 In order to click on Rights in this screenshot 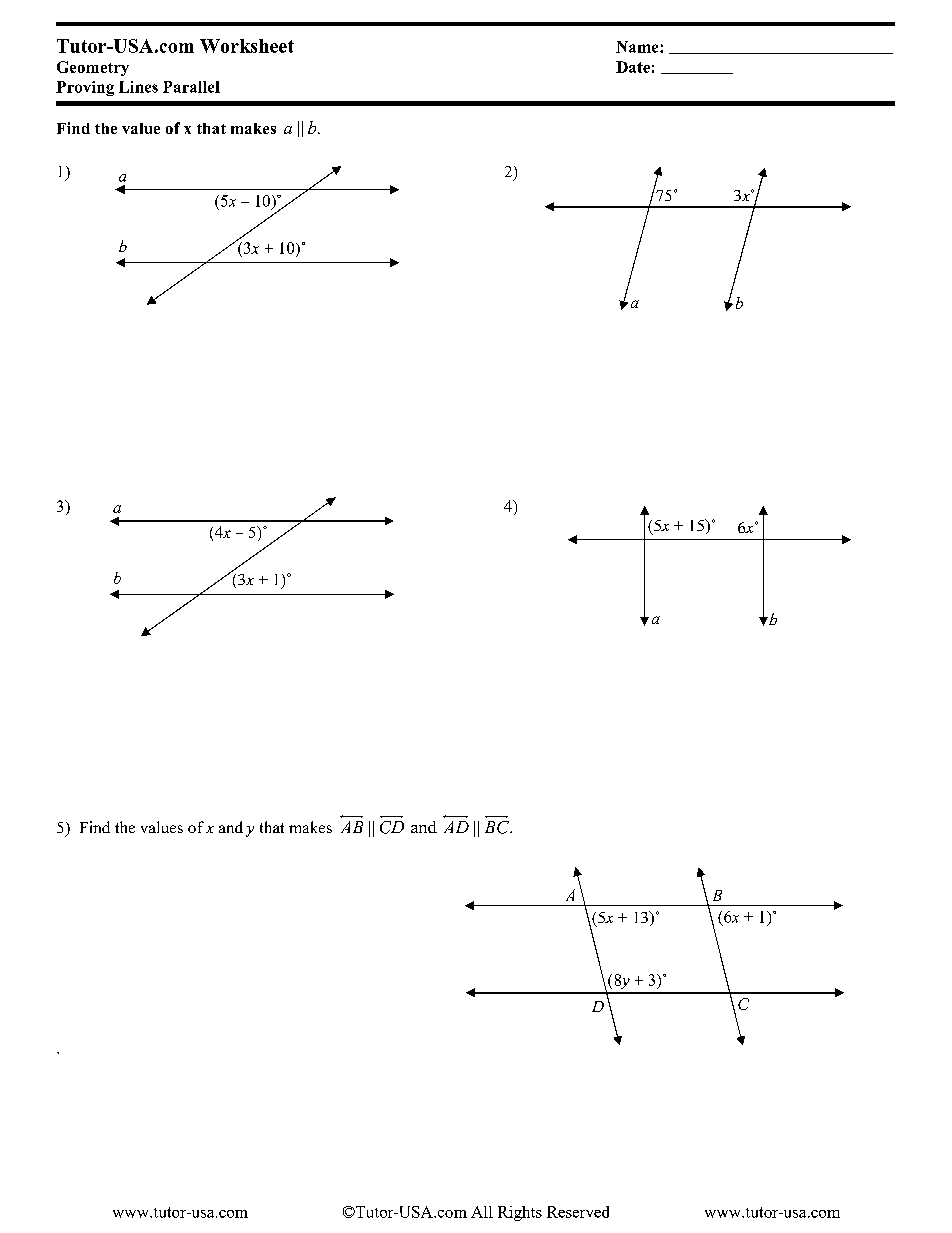, I will do `click(520, 1213)`.
